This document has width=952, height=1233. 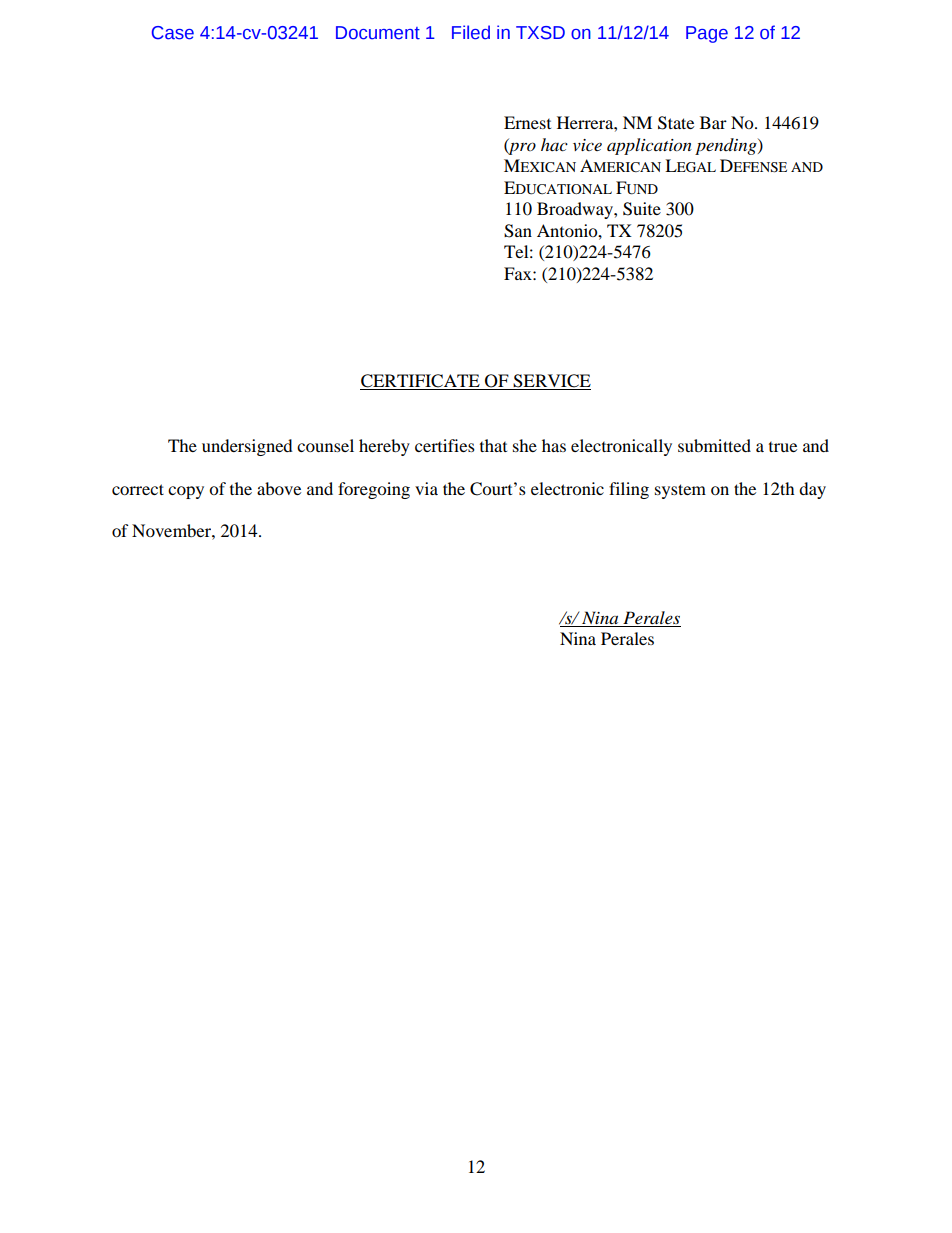 I want to click on via, so click(x=426, y=488).
